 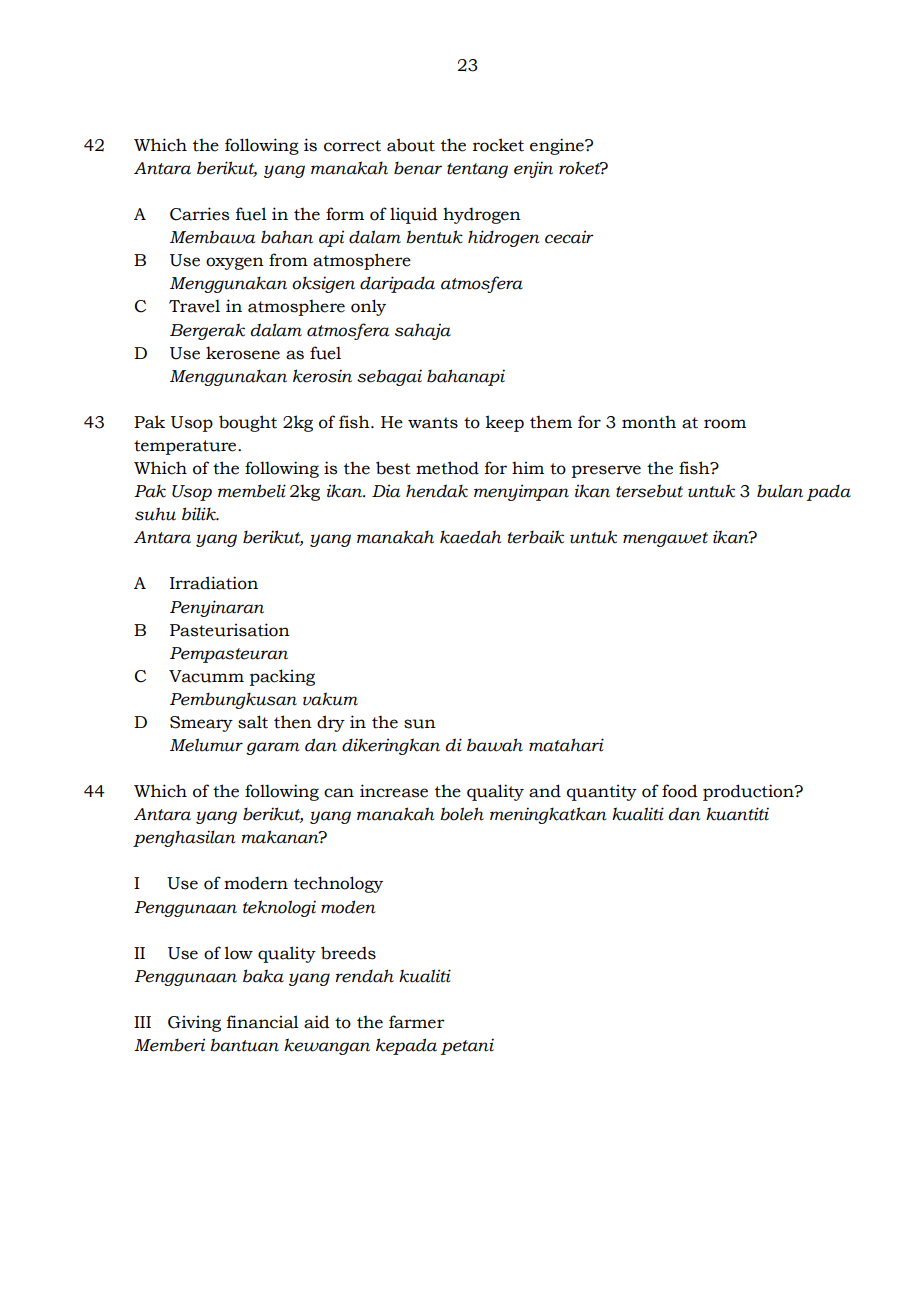 What do you see at coordinates (558, 146) in the document?
I see `engine` at bounding box center [558, 146].
